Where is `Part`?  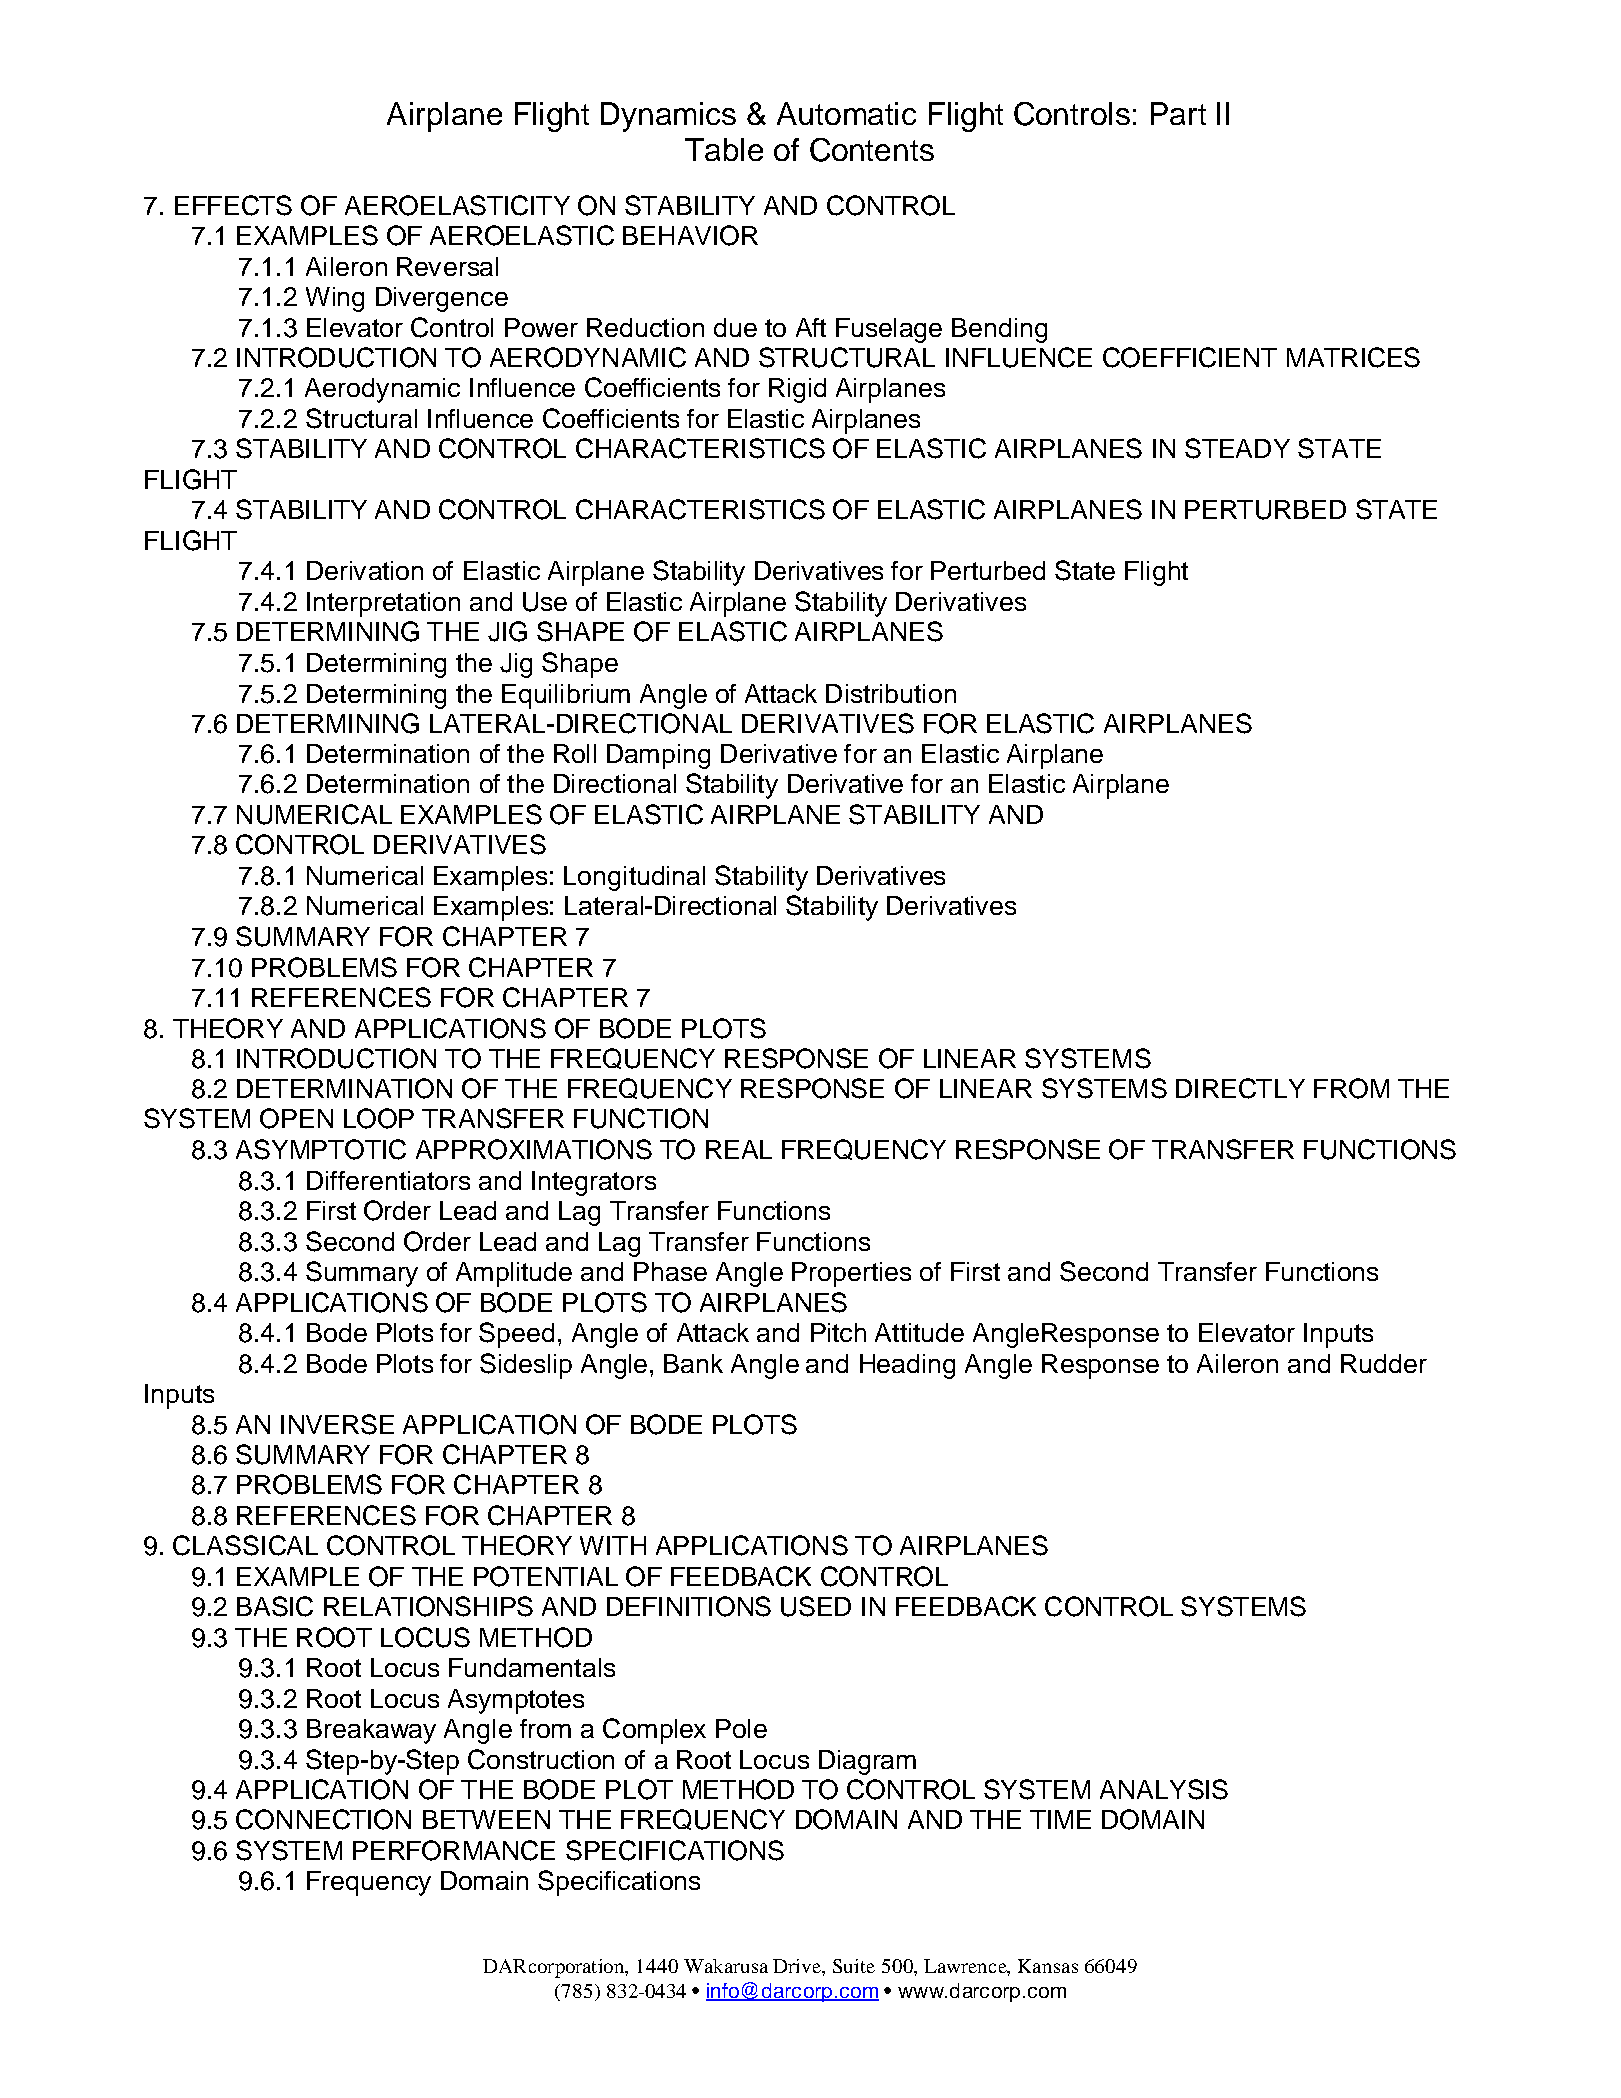 Part is located at coordinates (1178, 113).
